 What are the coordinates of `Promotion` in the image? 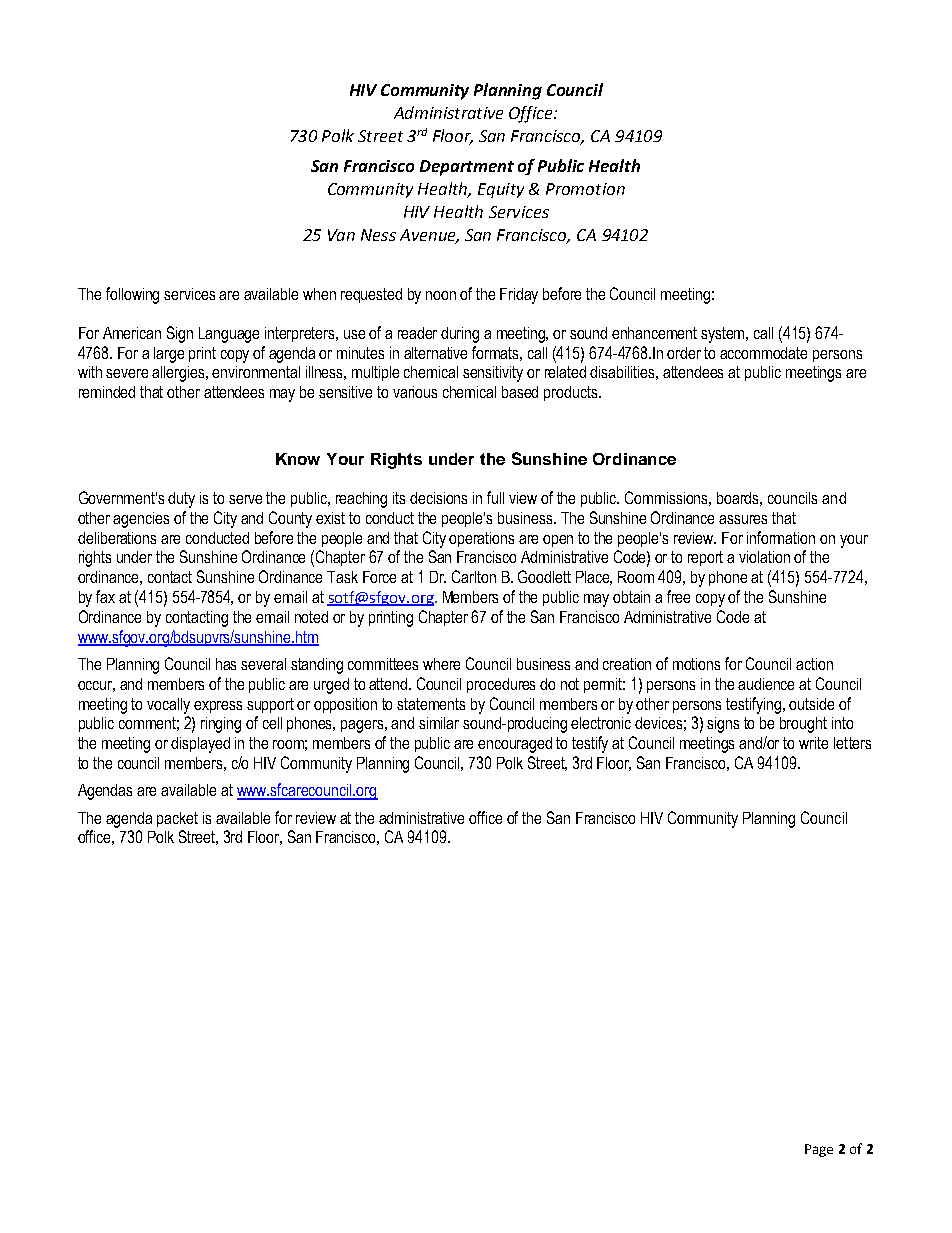 It's located at (585, 189).
